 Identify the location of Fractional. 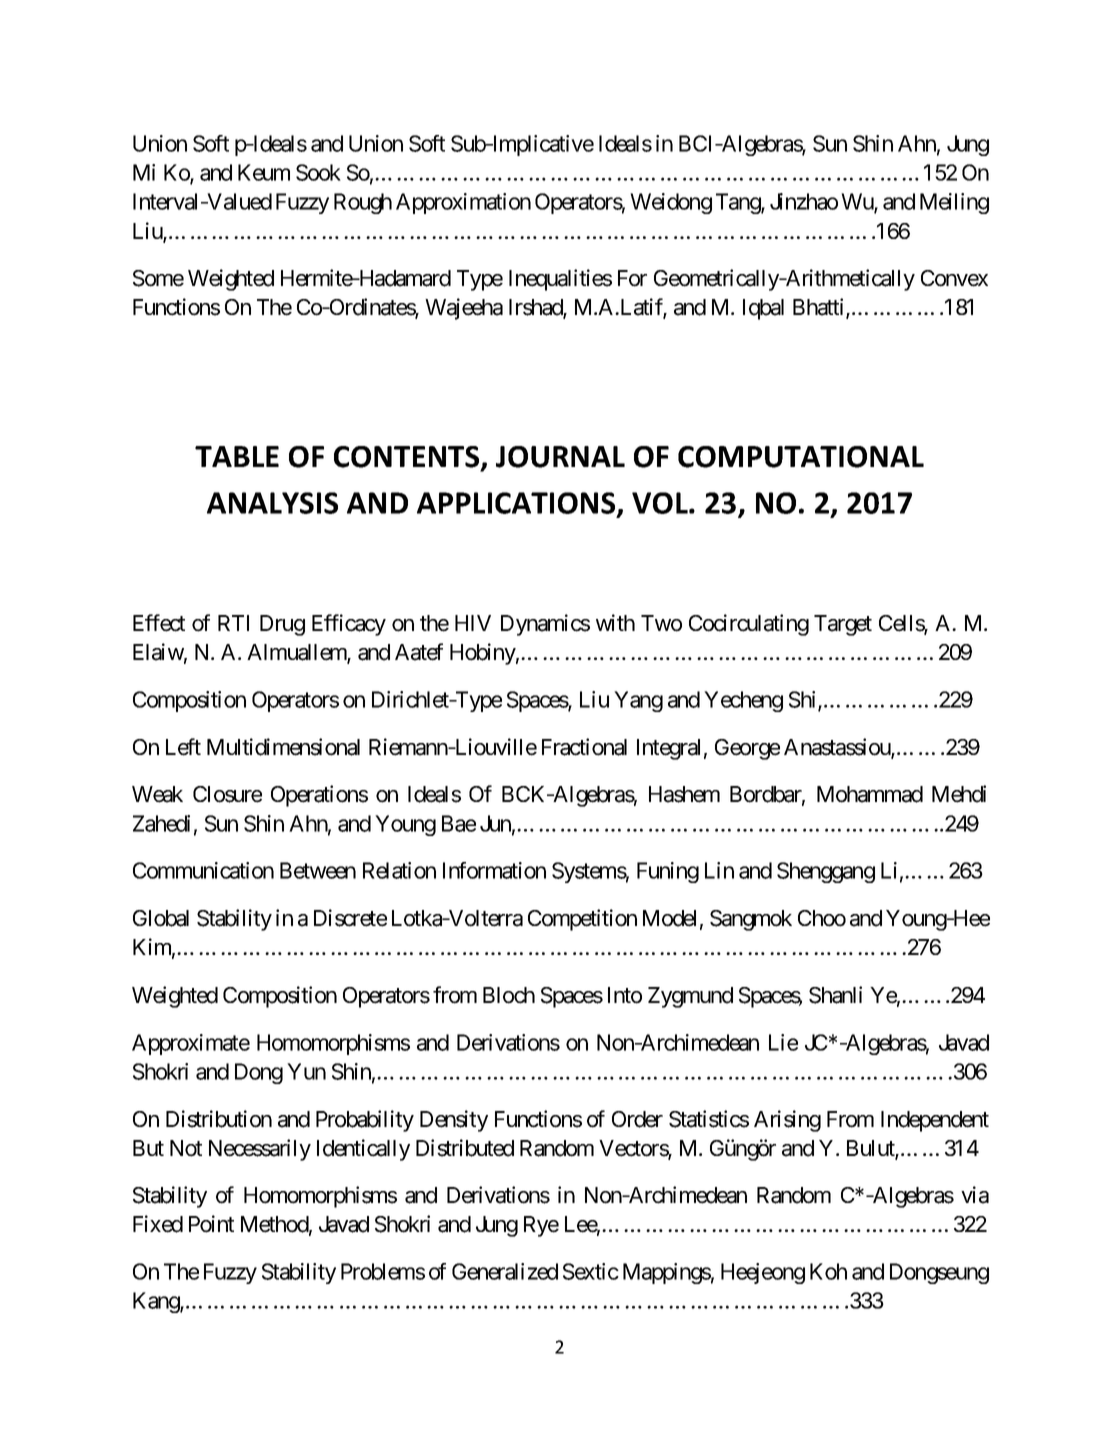
(584, 747).
